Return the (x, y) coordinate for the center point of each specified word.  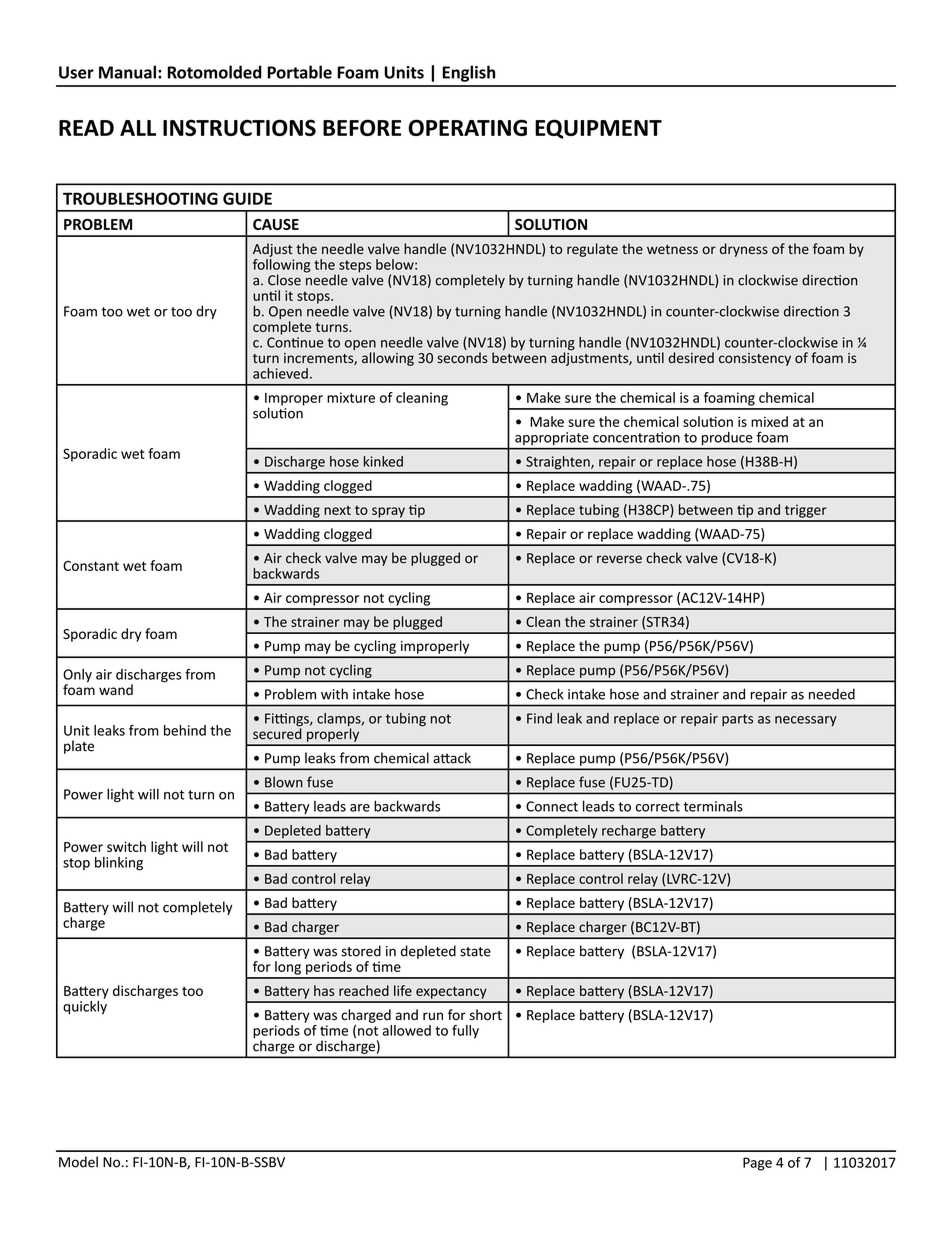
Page (757, 1164)
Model (78, 1162)
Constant (91, 566)
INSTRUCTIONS (239, 127)
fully (465, 1032)
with (334, 694)
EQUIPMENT (598, 129)
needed (832, 694)
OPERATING (468, 127)
